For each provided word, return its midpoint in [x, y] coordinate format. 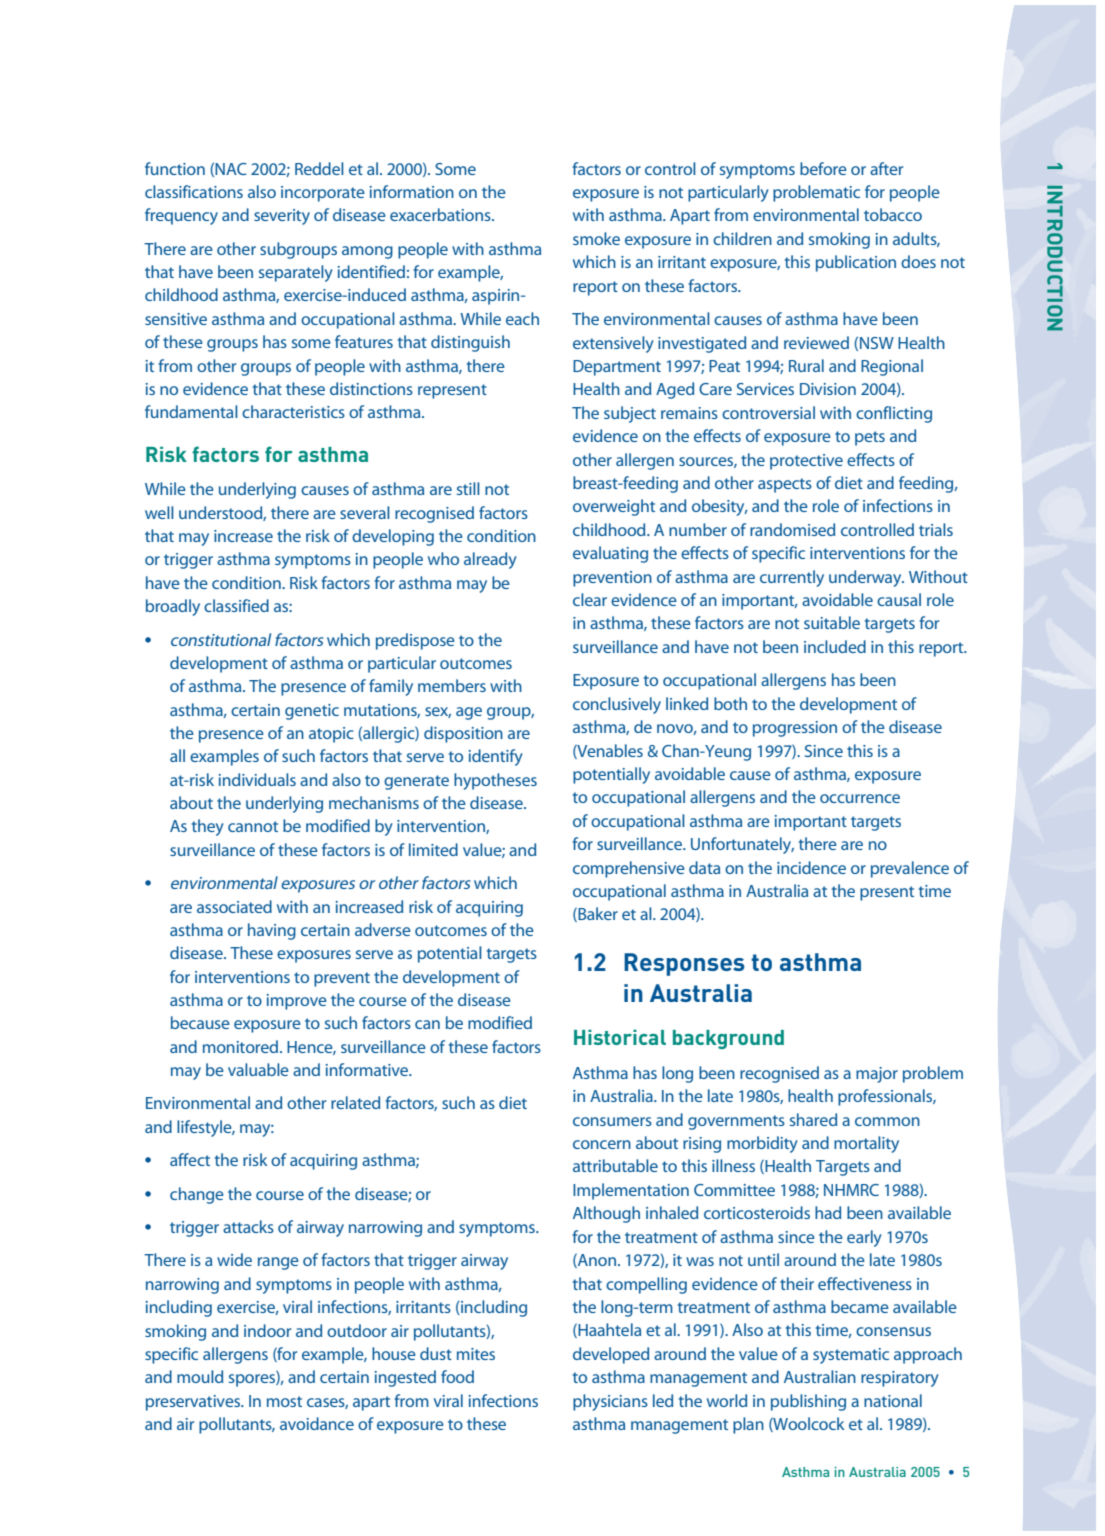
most [284, 1401]
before [823, 168]
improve [297, 1002]
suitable [832, 622]
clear [590, 599]
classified [236, 605]
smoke [596, 238]
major [877, 1075]
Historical [620, 1037]
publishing [808, 1402]
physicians [610, 1402]
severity [282, 217]
